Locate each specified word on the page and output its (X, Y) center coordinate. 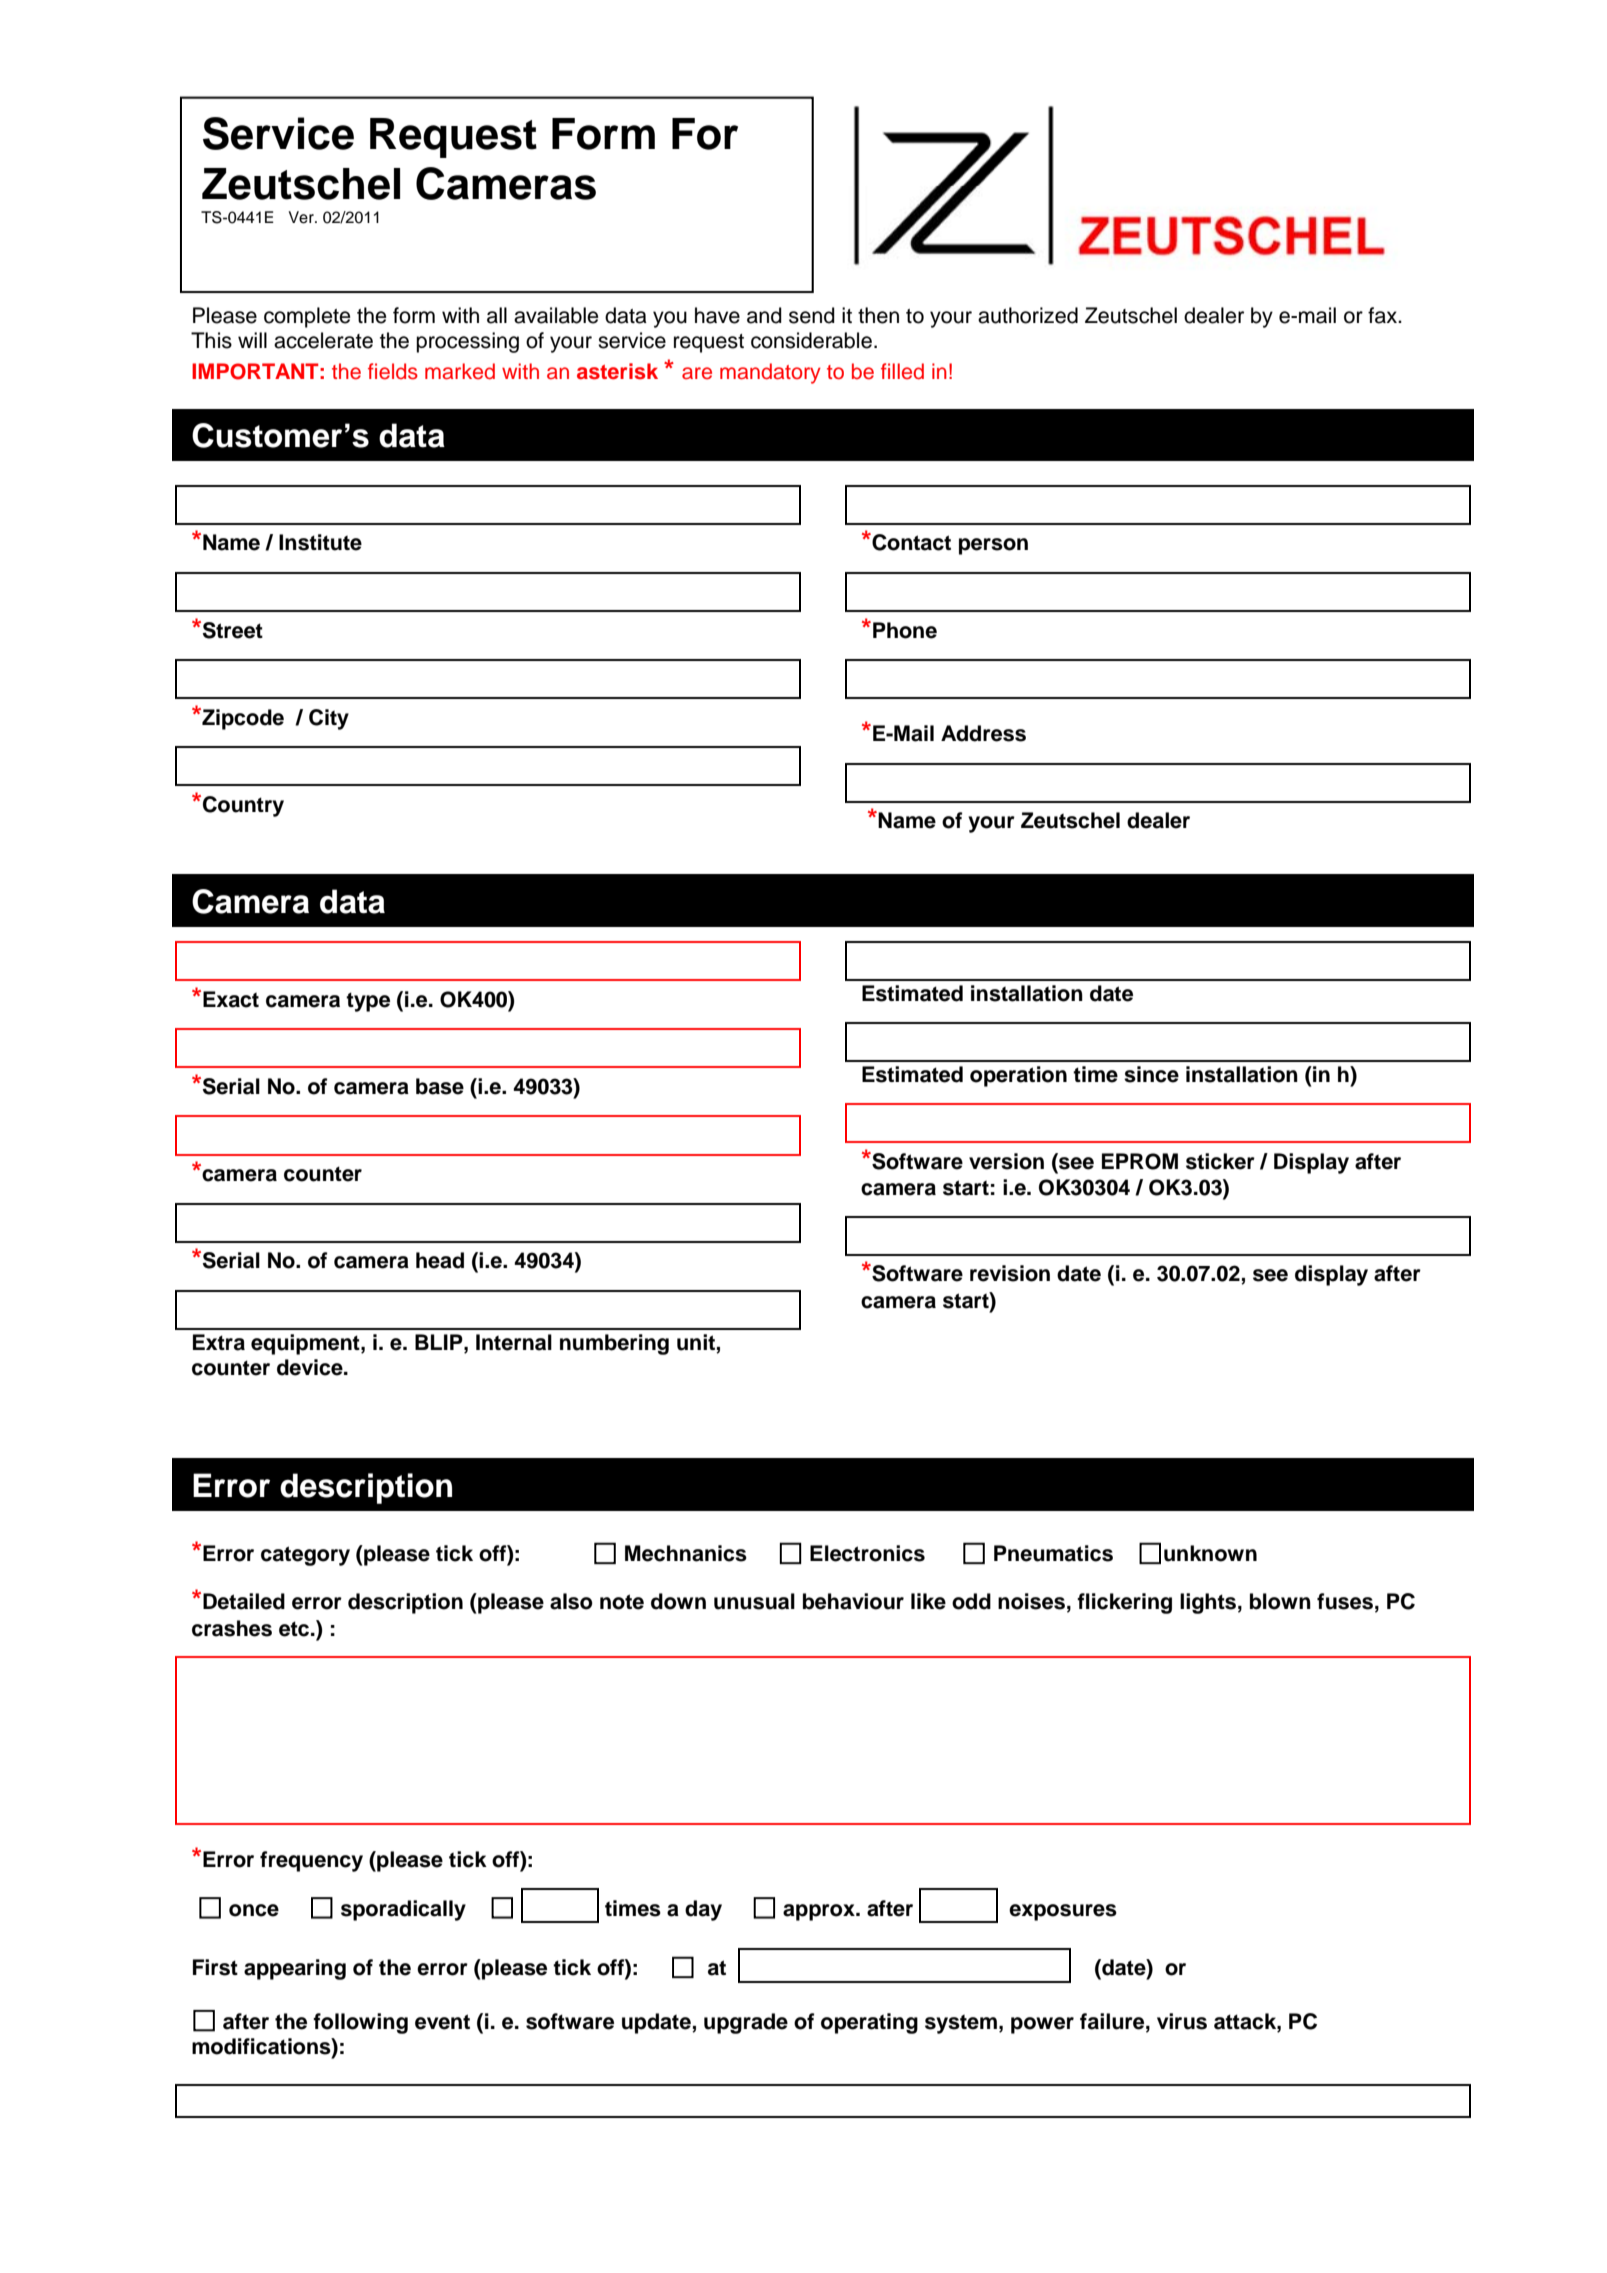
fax (1384, 315)
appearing (295, 1969)
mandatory (770, 373)
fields (393, 371)
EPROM (1140, 1161)
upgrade (746, 2023)
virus (1182, 2021)
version (1006, 1161)
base (440, 1086)
